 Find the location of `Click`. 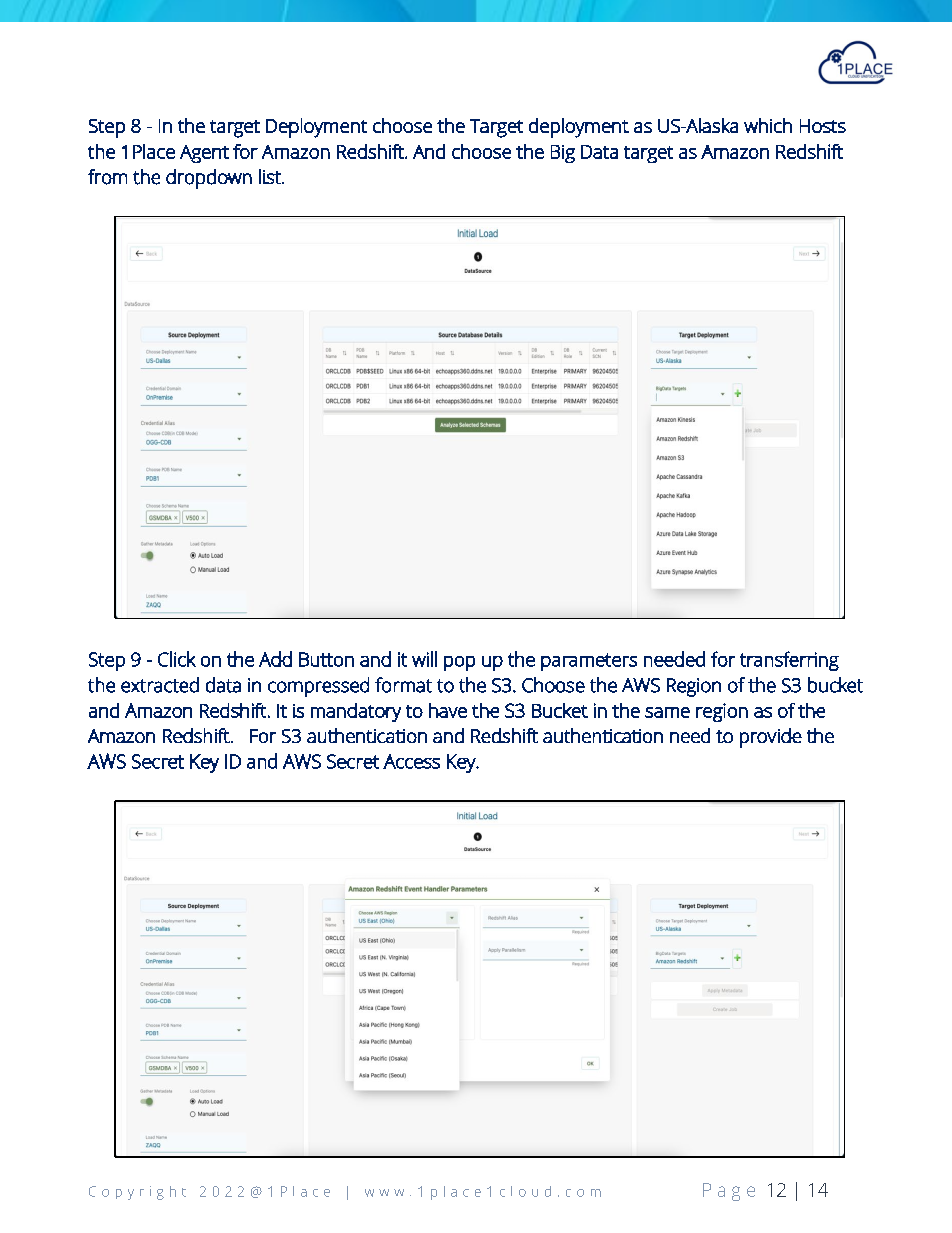

Click is located at coordinates (177, 659).
